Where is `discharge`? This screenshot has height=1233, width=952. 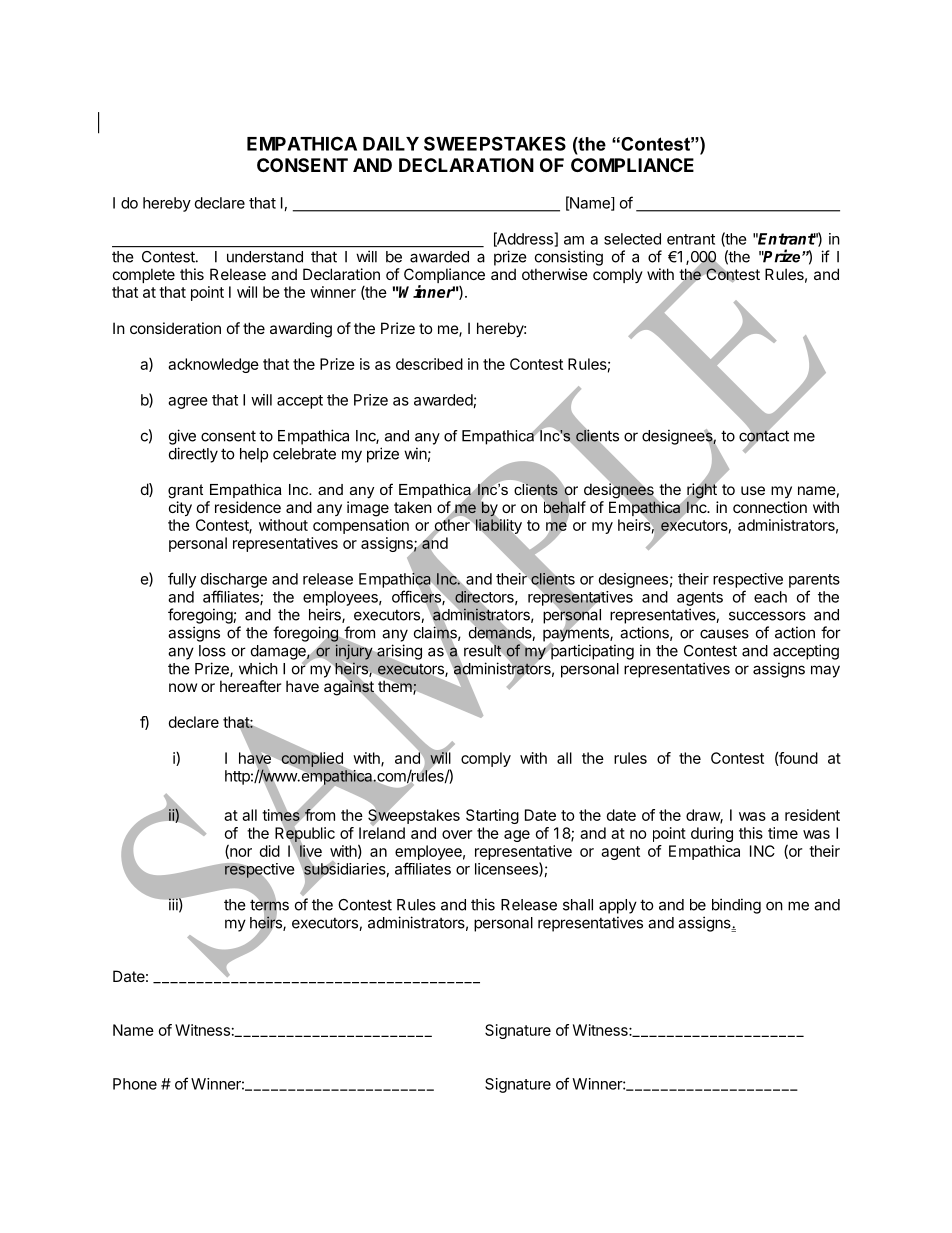 discharge is located at coordinates (234, 580).
